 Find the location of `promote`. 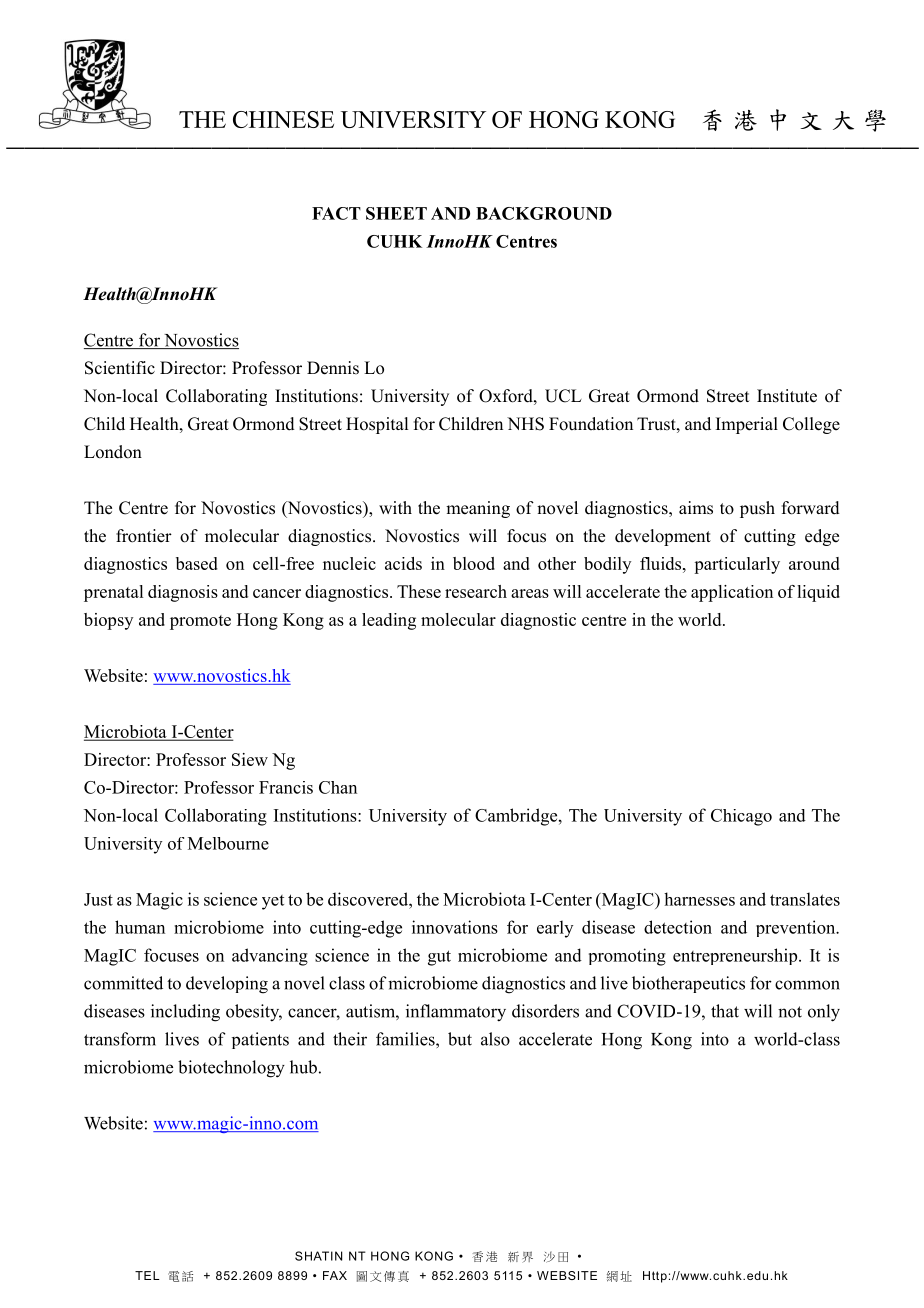

promote is located at coordinates (200, 622).
